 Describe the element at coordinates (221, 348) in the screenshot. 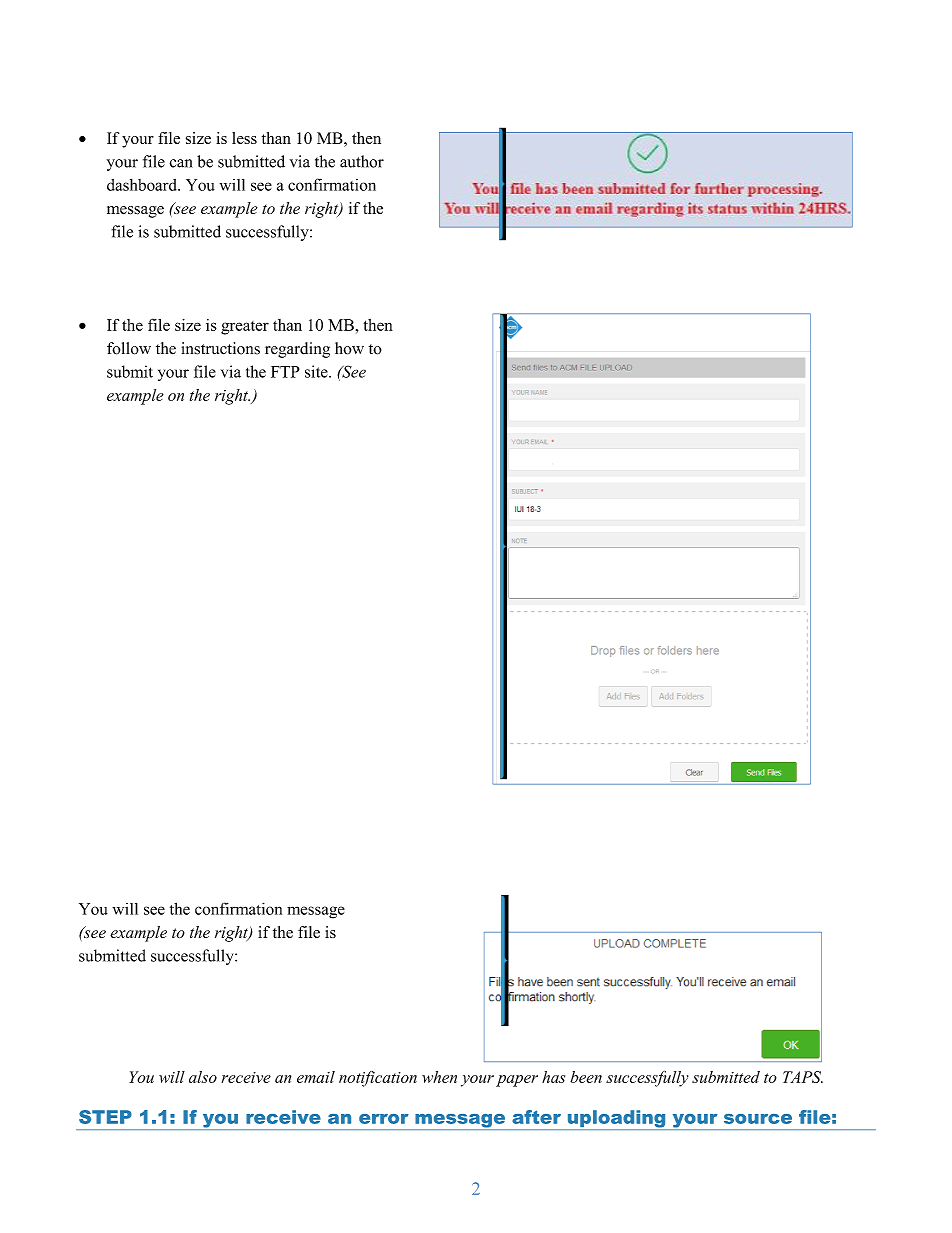

I see `instructions` at that location.
